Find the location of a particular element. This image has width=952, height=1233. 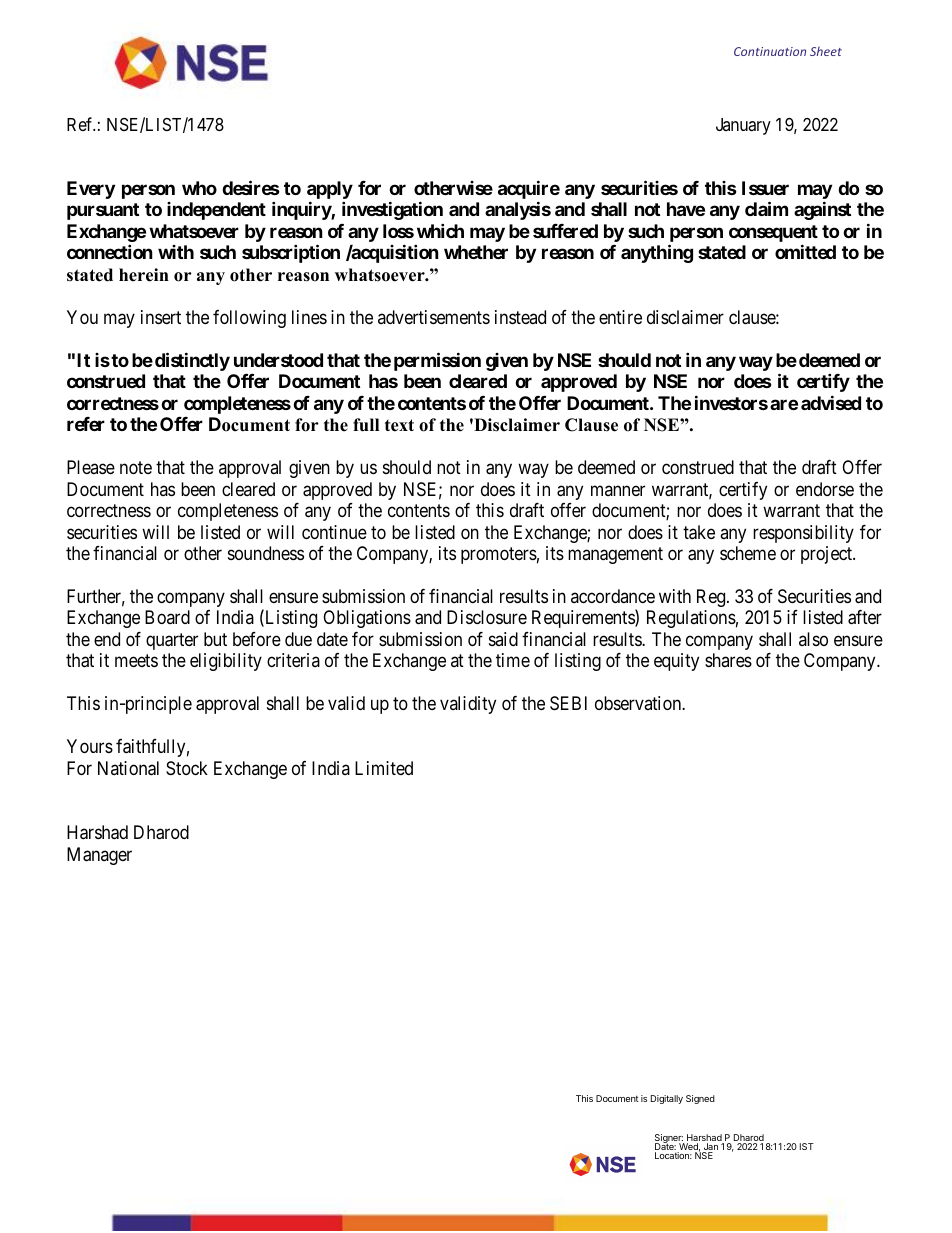

apply is located at coordinates (330, 191).
